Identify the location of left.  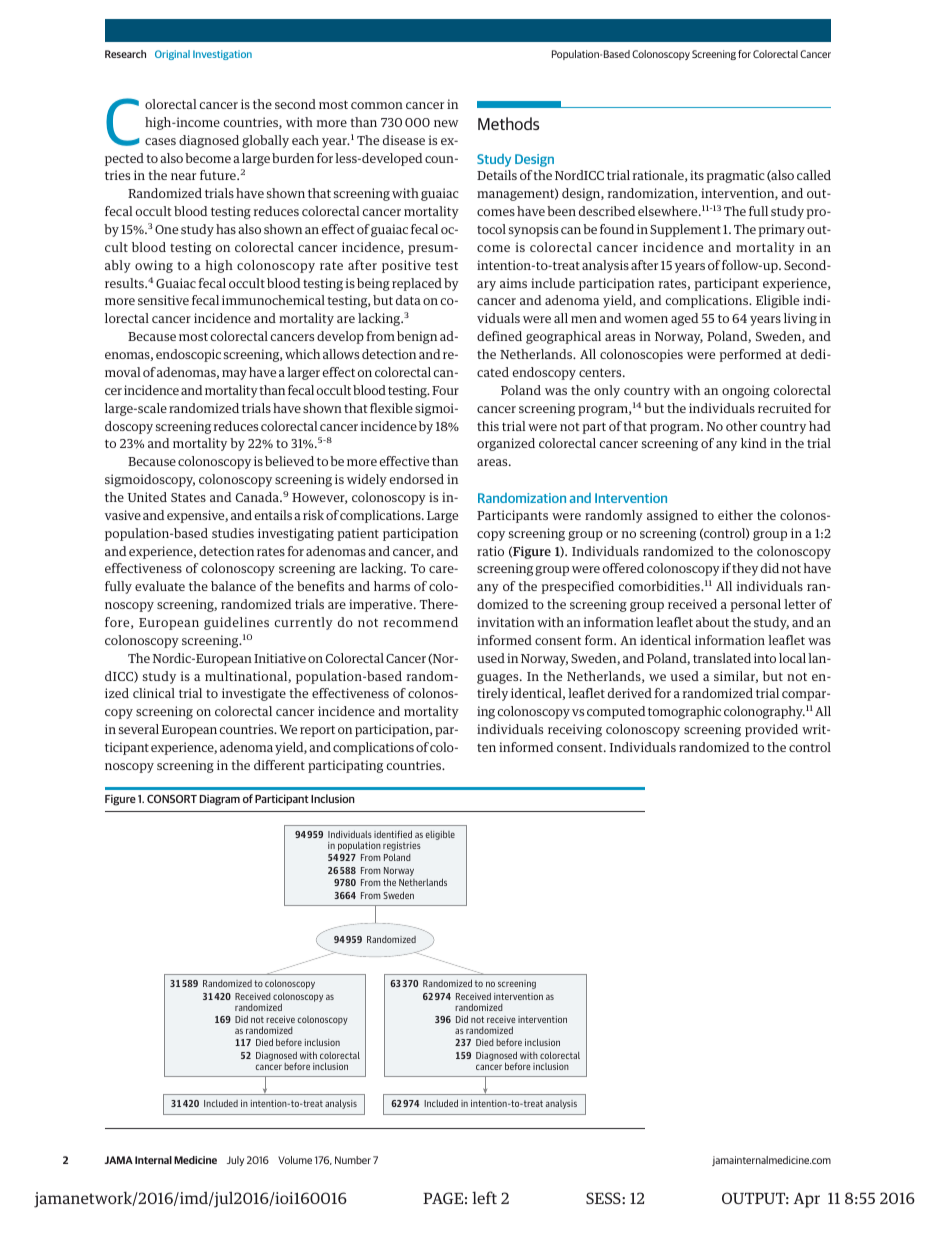
(484, 1197).
